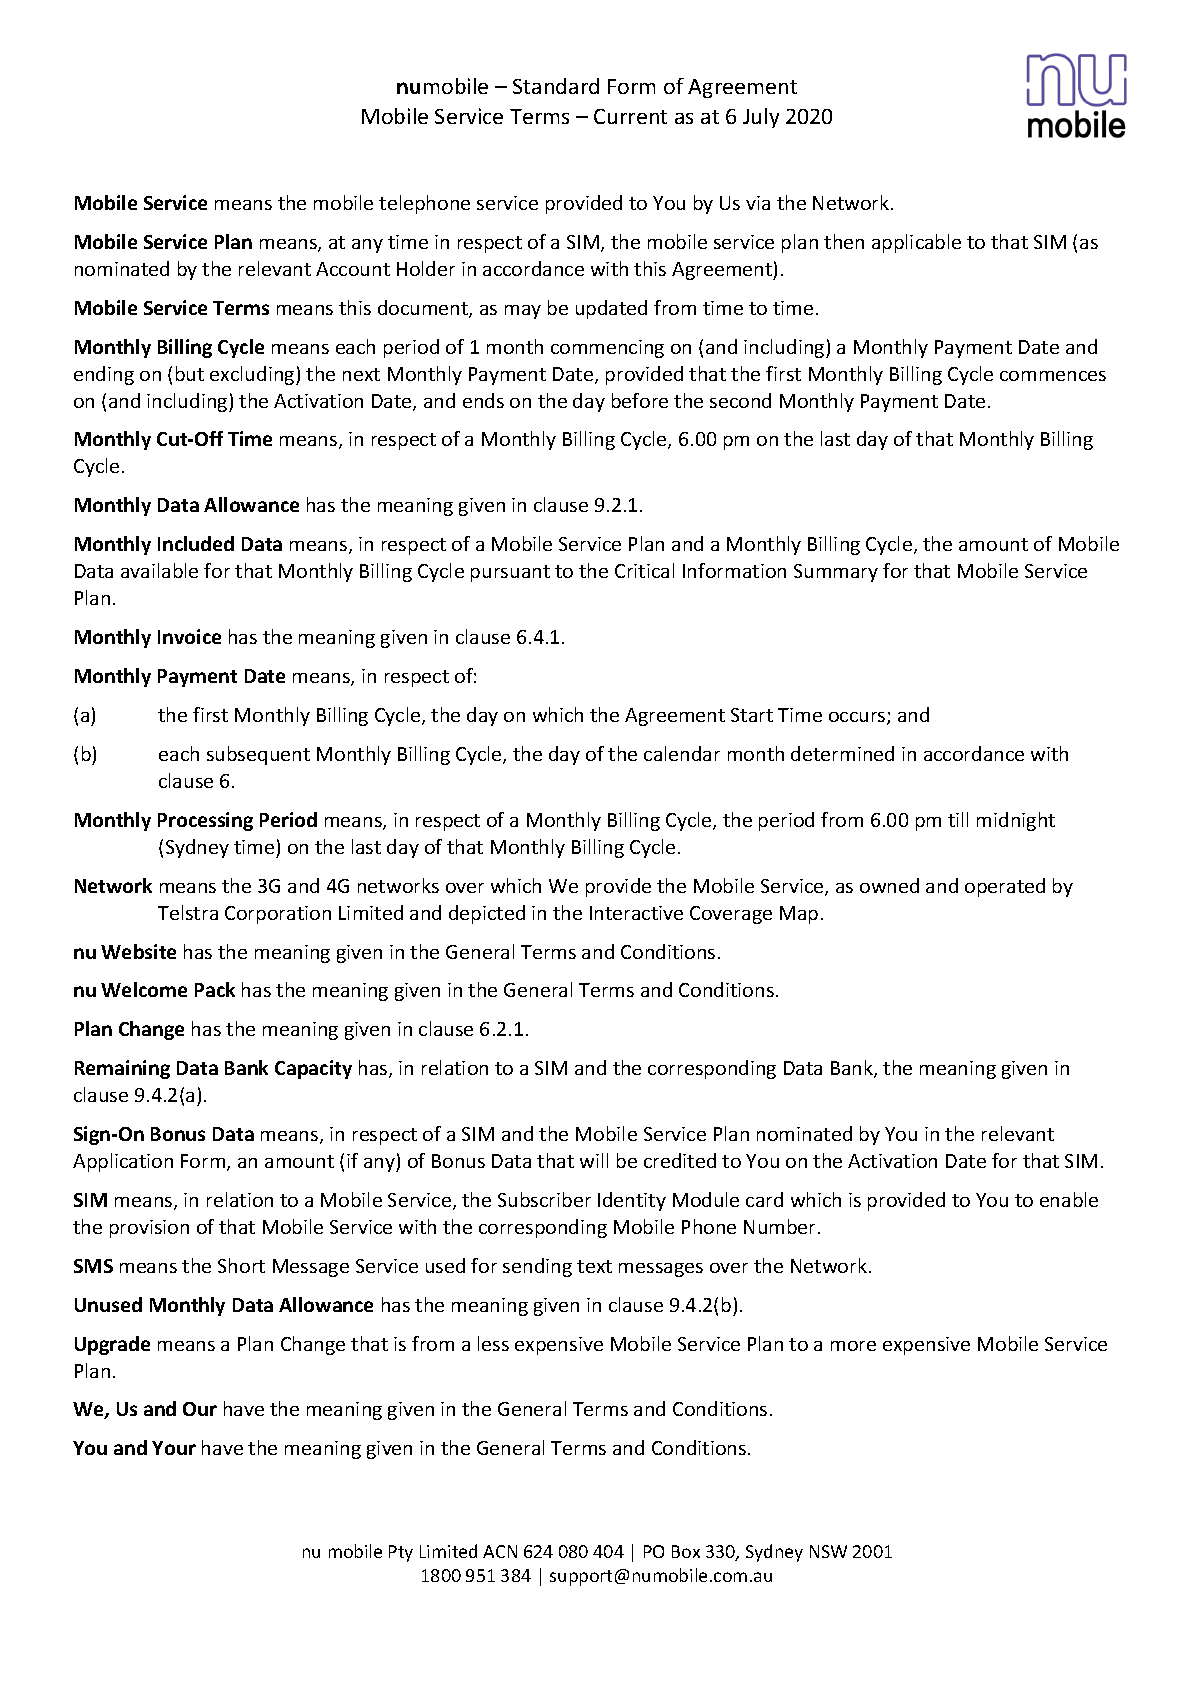 The width and height of the screenshot is (1193, 1687). I want to click on available, so click(159, 570).
